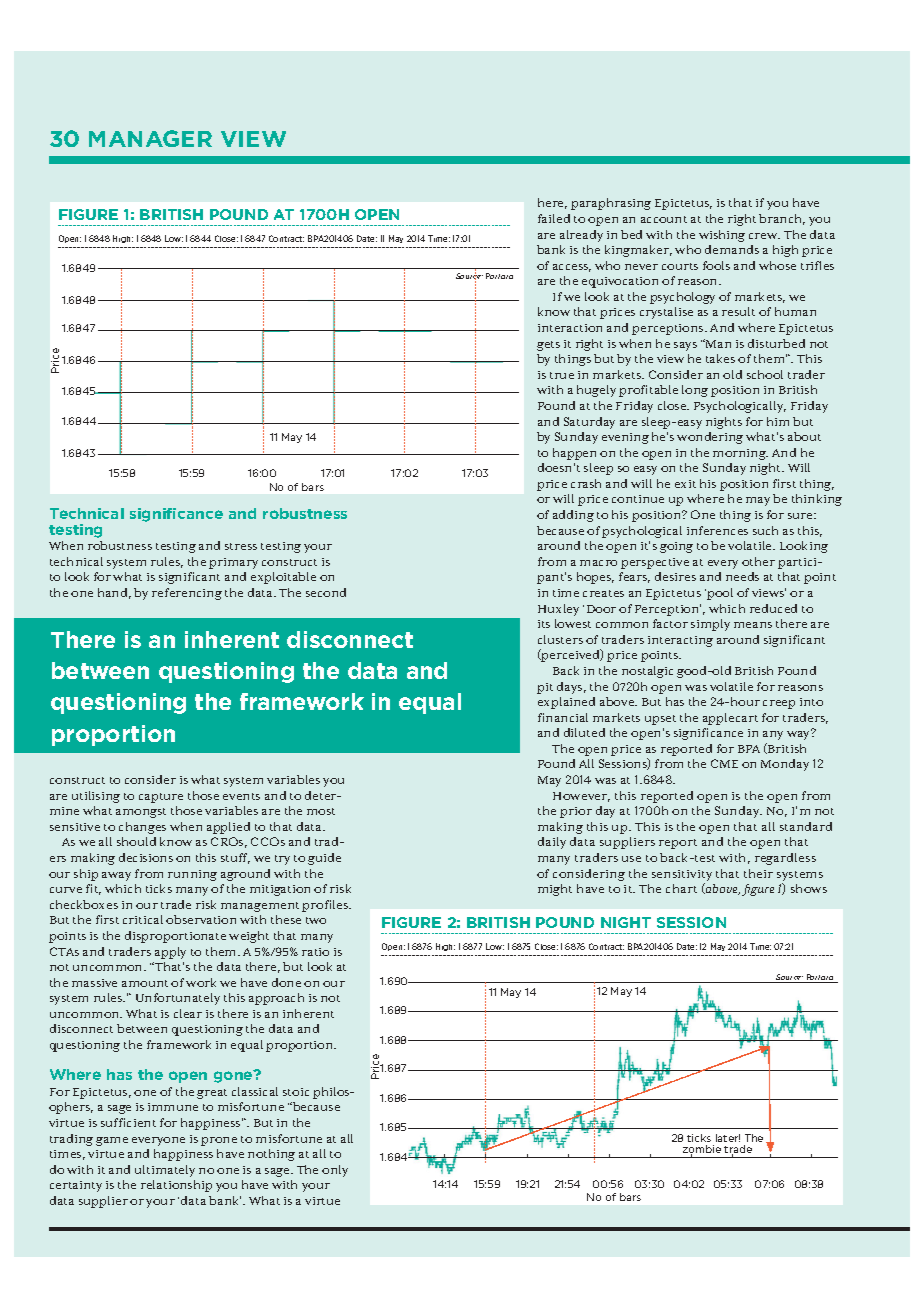  What do you see at coordinates (758, 873) in the document?
I see `their` at bounding box center [758, 873].
